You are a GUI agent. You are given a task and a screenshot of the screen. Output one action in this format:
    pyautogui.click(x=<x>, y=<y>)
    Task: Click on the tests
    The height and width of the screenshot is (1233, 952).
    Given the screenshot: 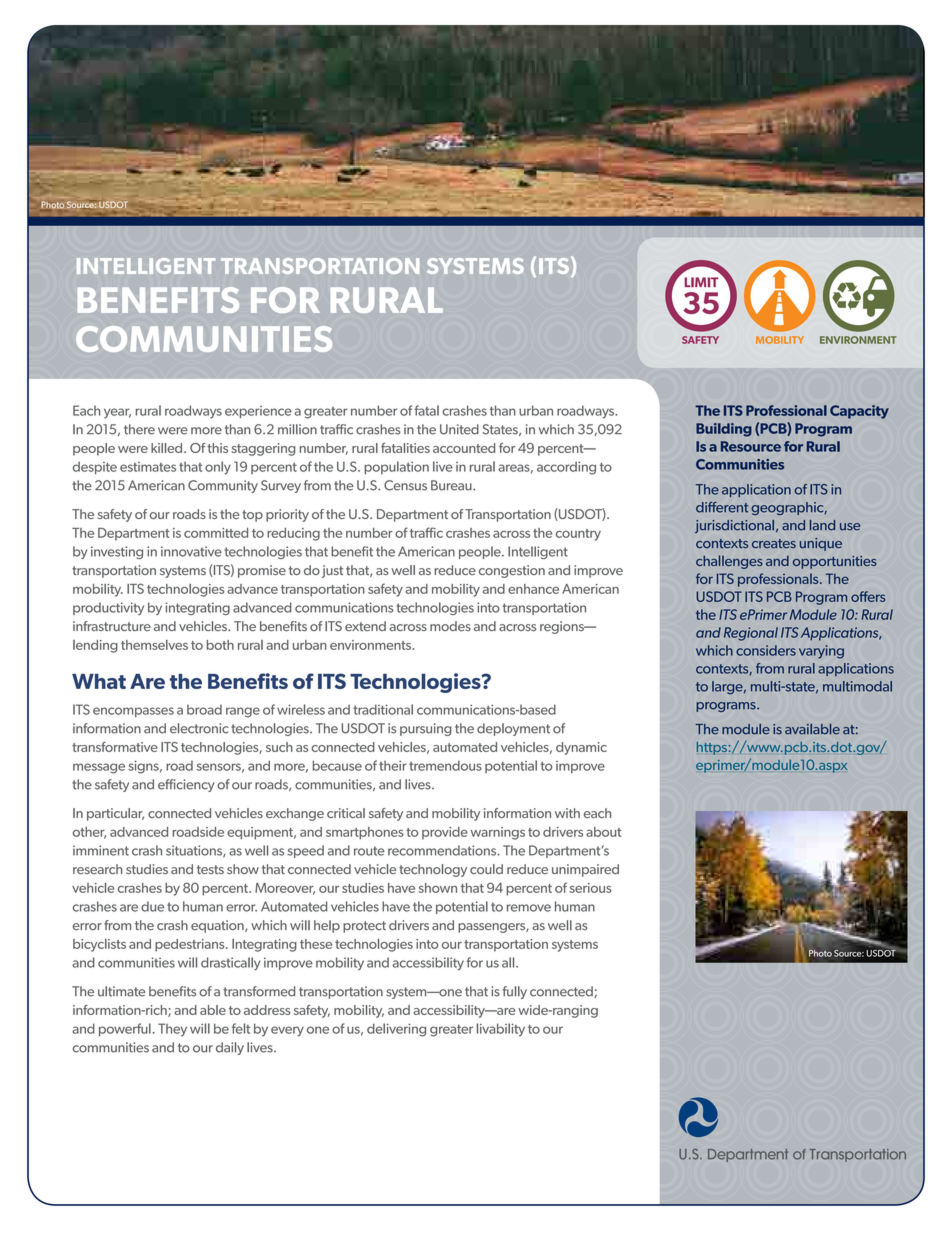 What is the action you would take?
    pyautogui.click(x=210, y=869)
